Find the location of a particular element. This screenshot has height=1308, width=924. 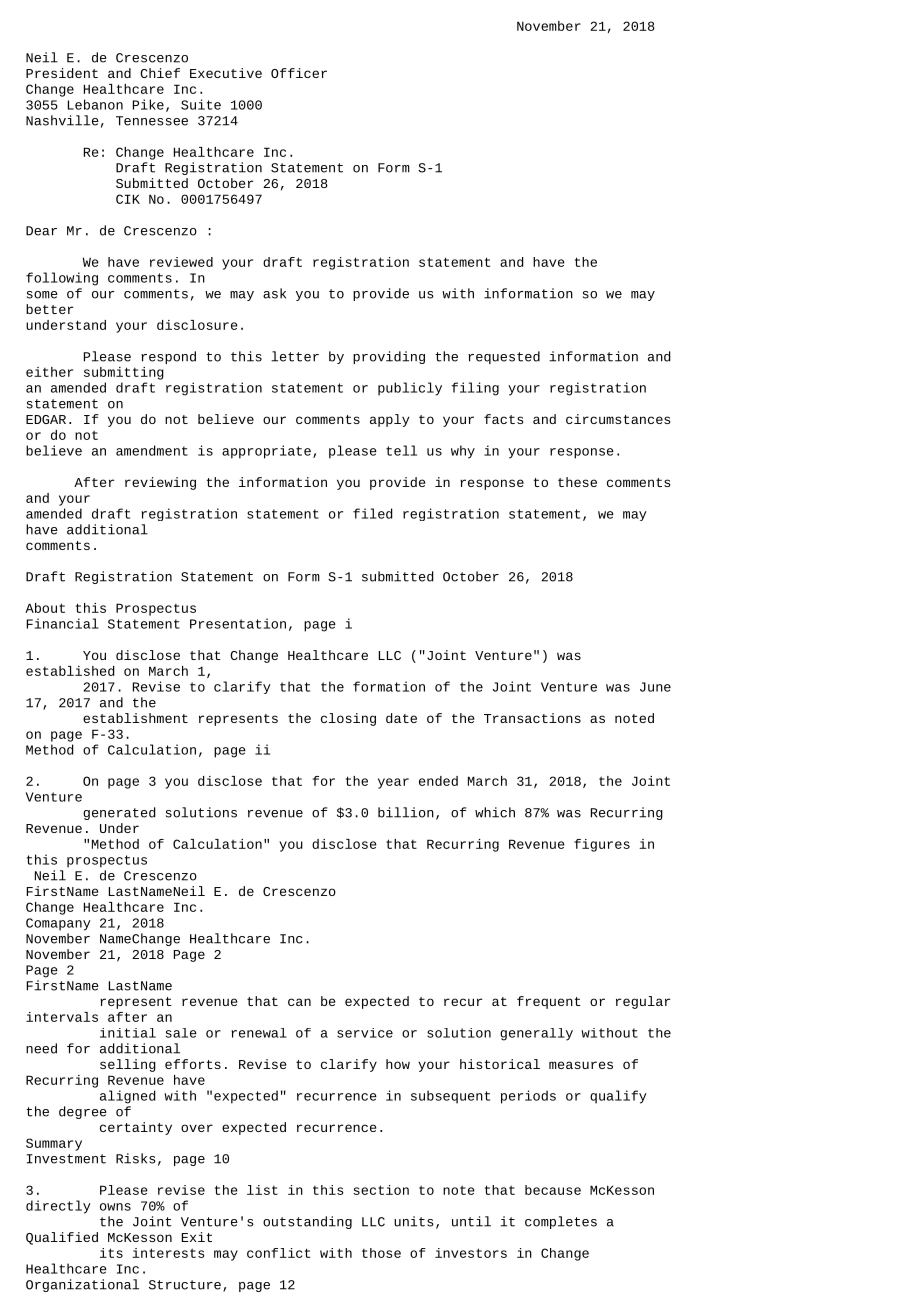

initial is located at coordinates (128, 1033).
